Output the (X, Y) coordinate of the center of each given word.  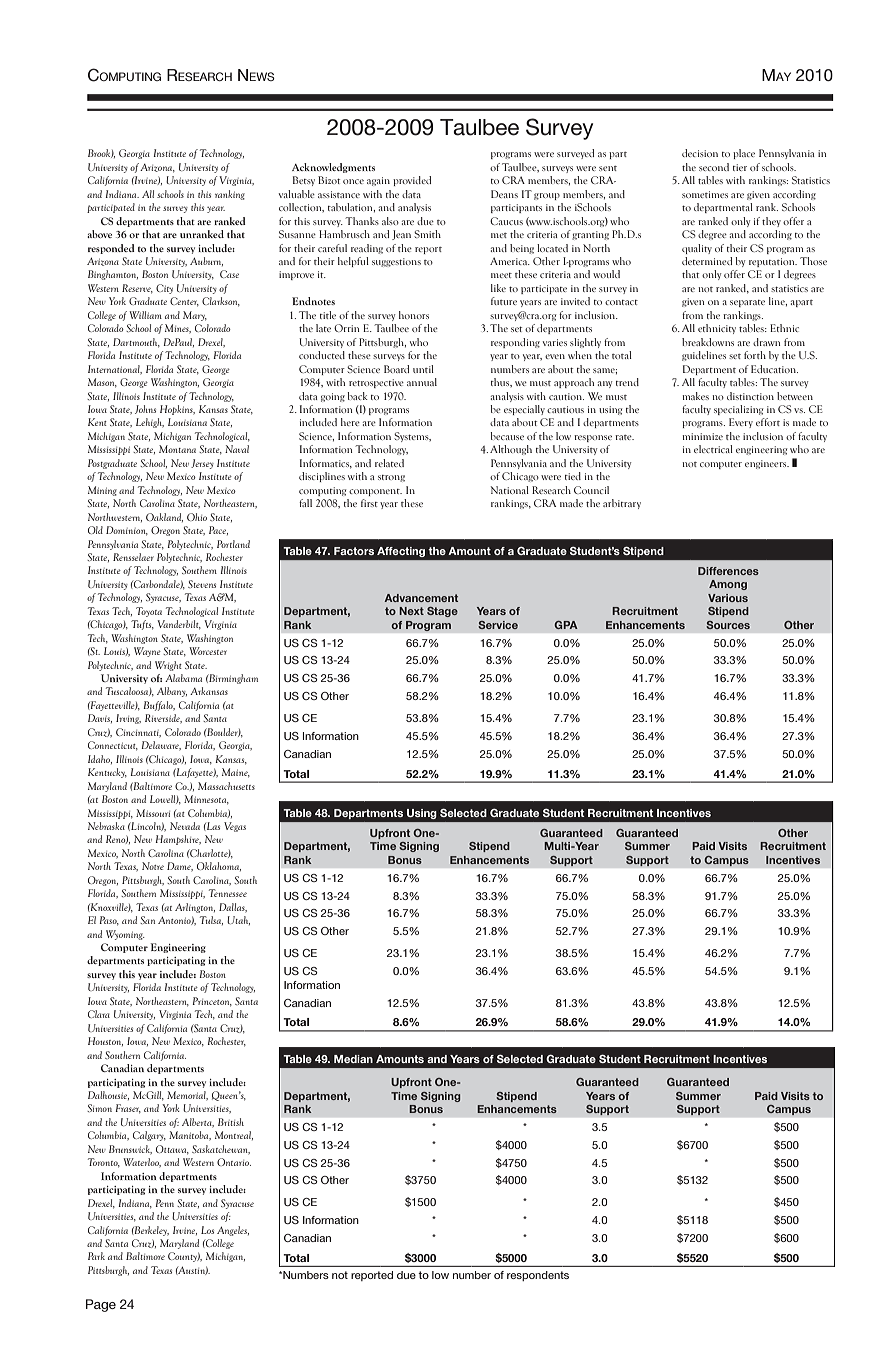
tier (740, 167)
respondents (538, 1276)
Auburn (206, 261)
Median (353, 1059)
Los (207, 1230)
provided (412, 181)
